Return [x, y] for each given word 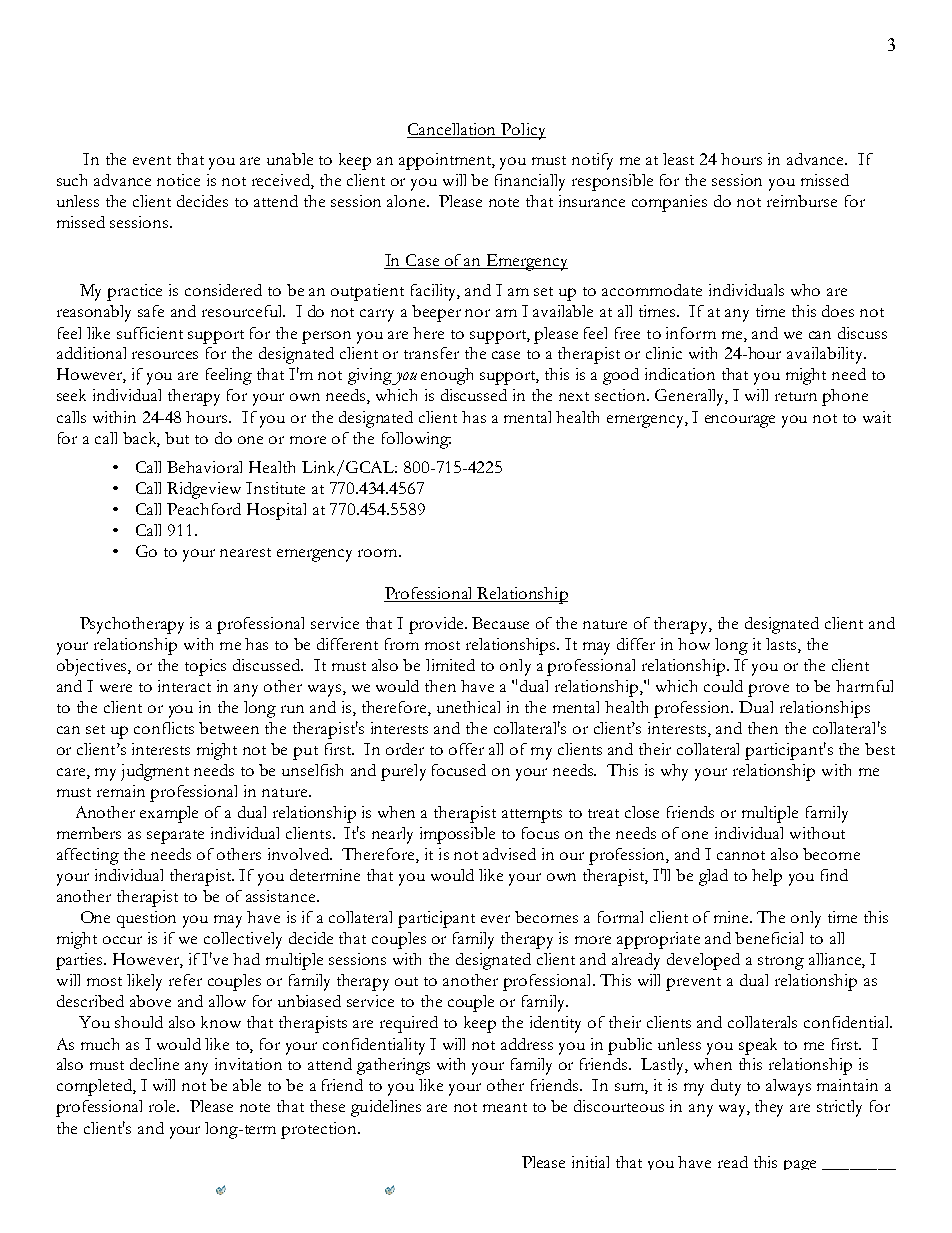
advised [509, 854]
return [796, 396]
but [177, 438]
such [72, 180]
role [164, 1106]
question [146, 919]
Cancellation [453, 130]
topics [205, 667]
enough [447, 376]
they [769, 1108]
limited [450, 665]
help [767, 877]
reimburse [802, 201]
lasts [782, 645]
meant [505, 1107]
